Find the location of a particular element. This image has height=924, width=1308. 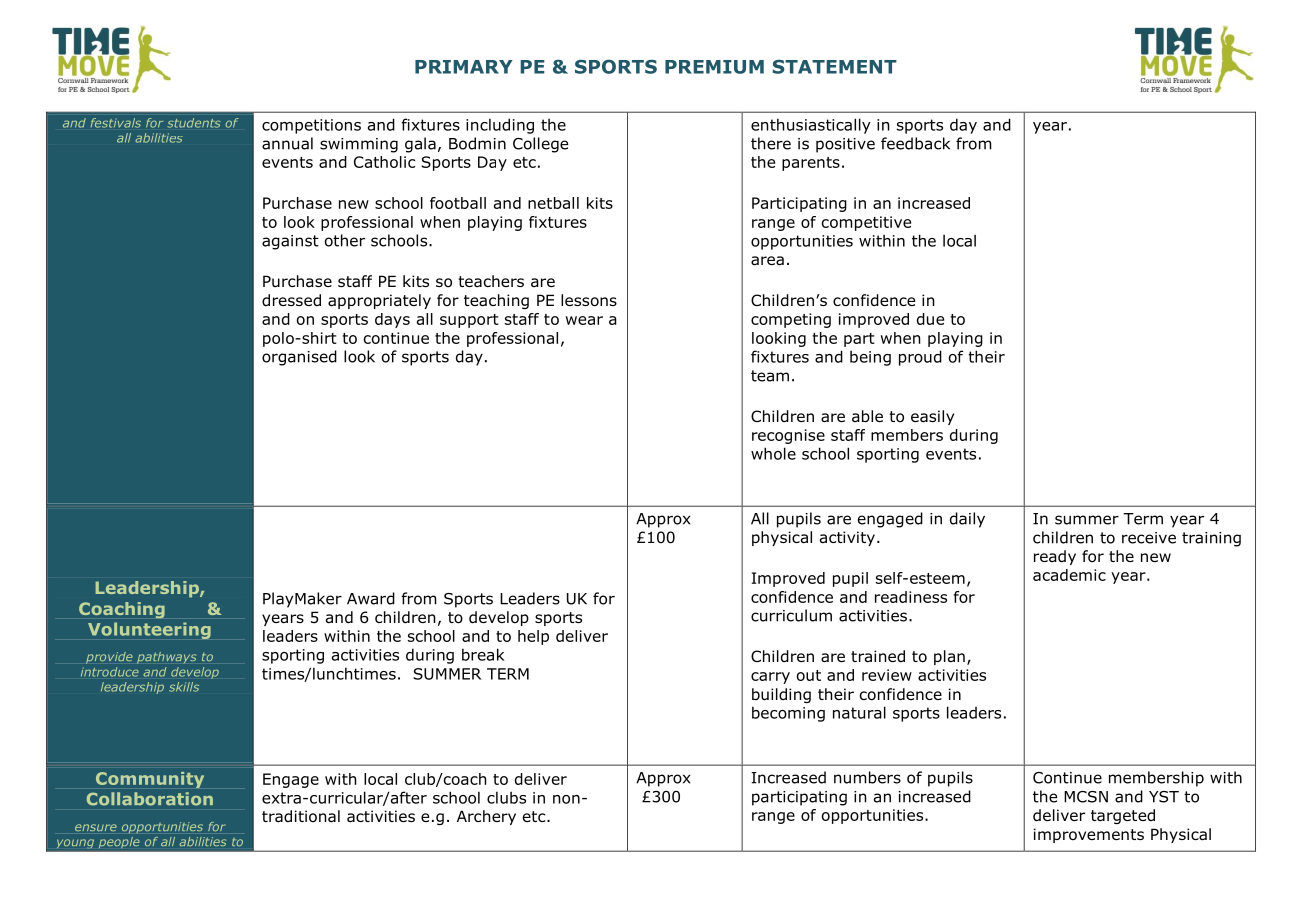

PREMIUM is located at coordinates (714, 67).
